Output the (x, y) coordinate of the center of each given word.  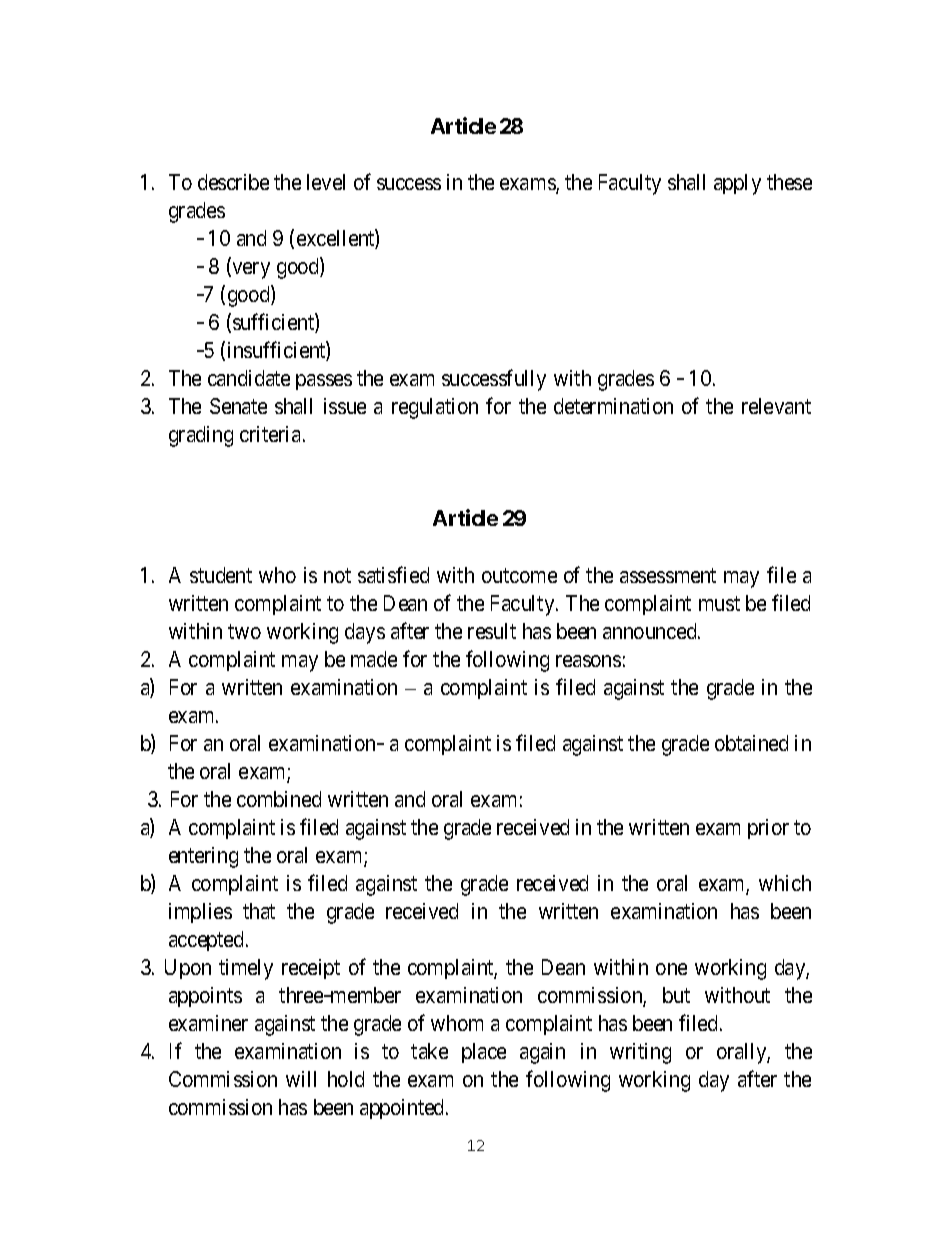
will (301, 1079)
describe (233, 182)
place (484, 1053)
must (719, 603)
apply (737, 184)
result (492, 631)
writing (640, 1053)
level (326, 182)
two (244, 631)
